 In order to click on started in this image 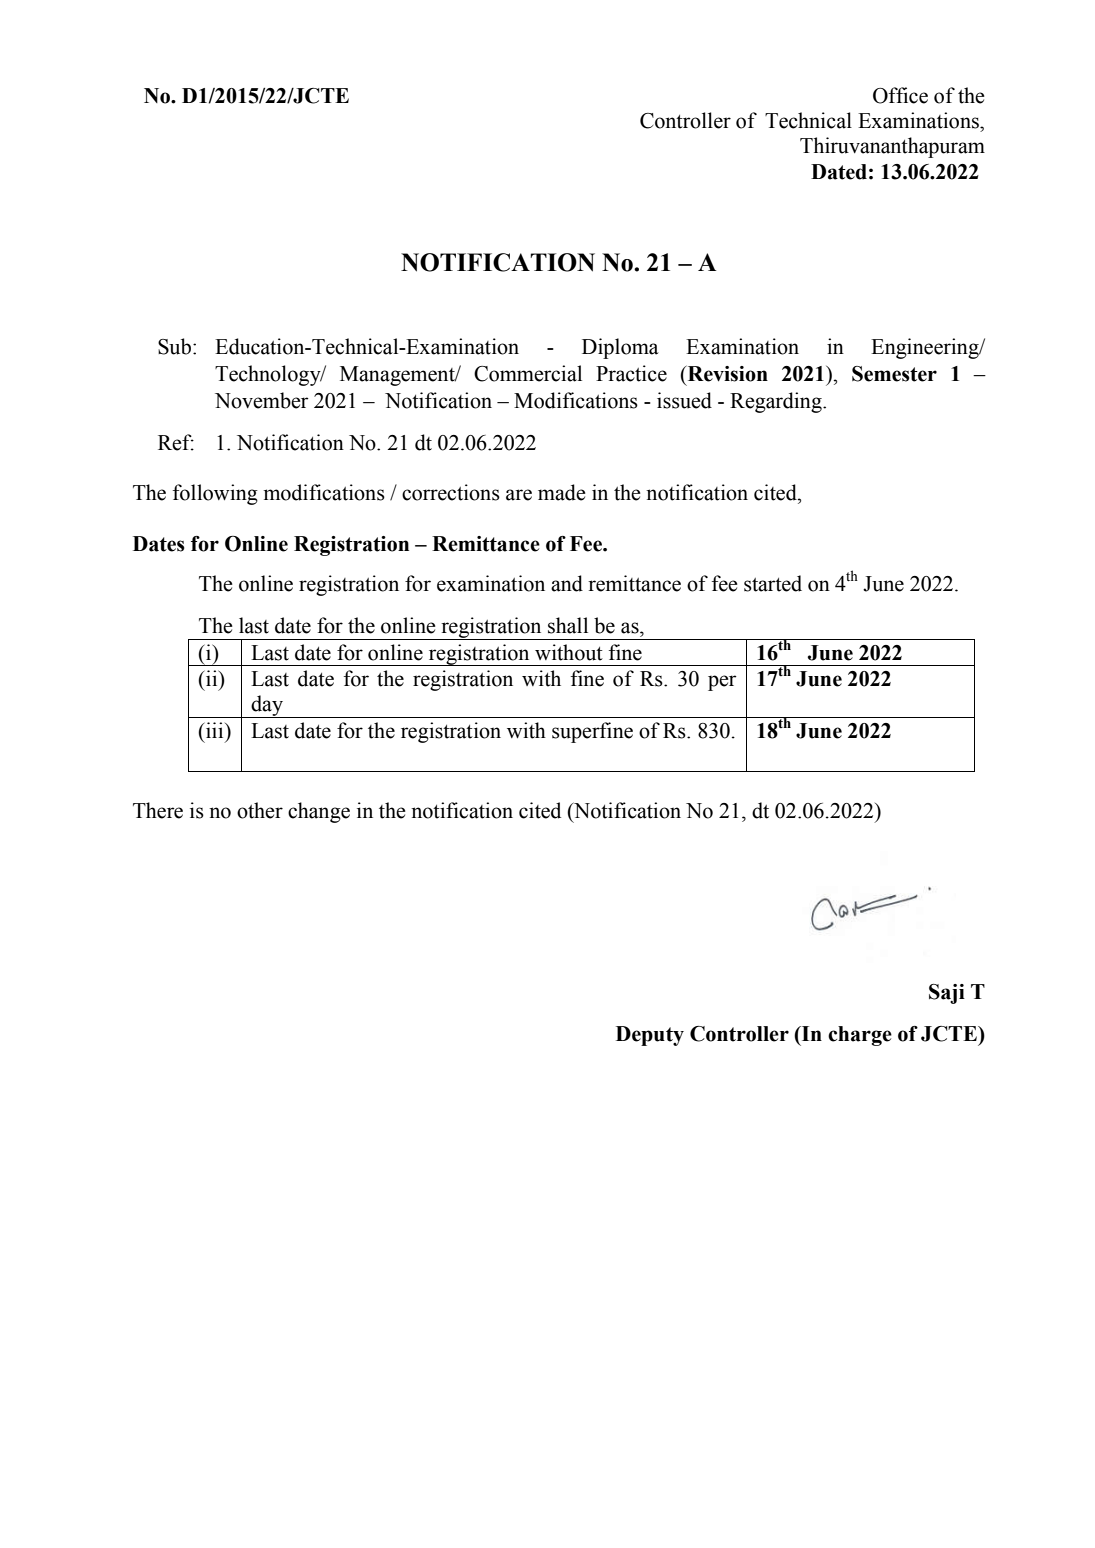, I will do `click(773, 583)`.
